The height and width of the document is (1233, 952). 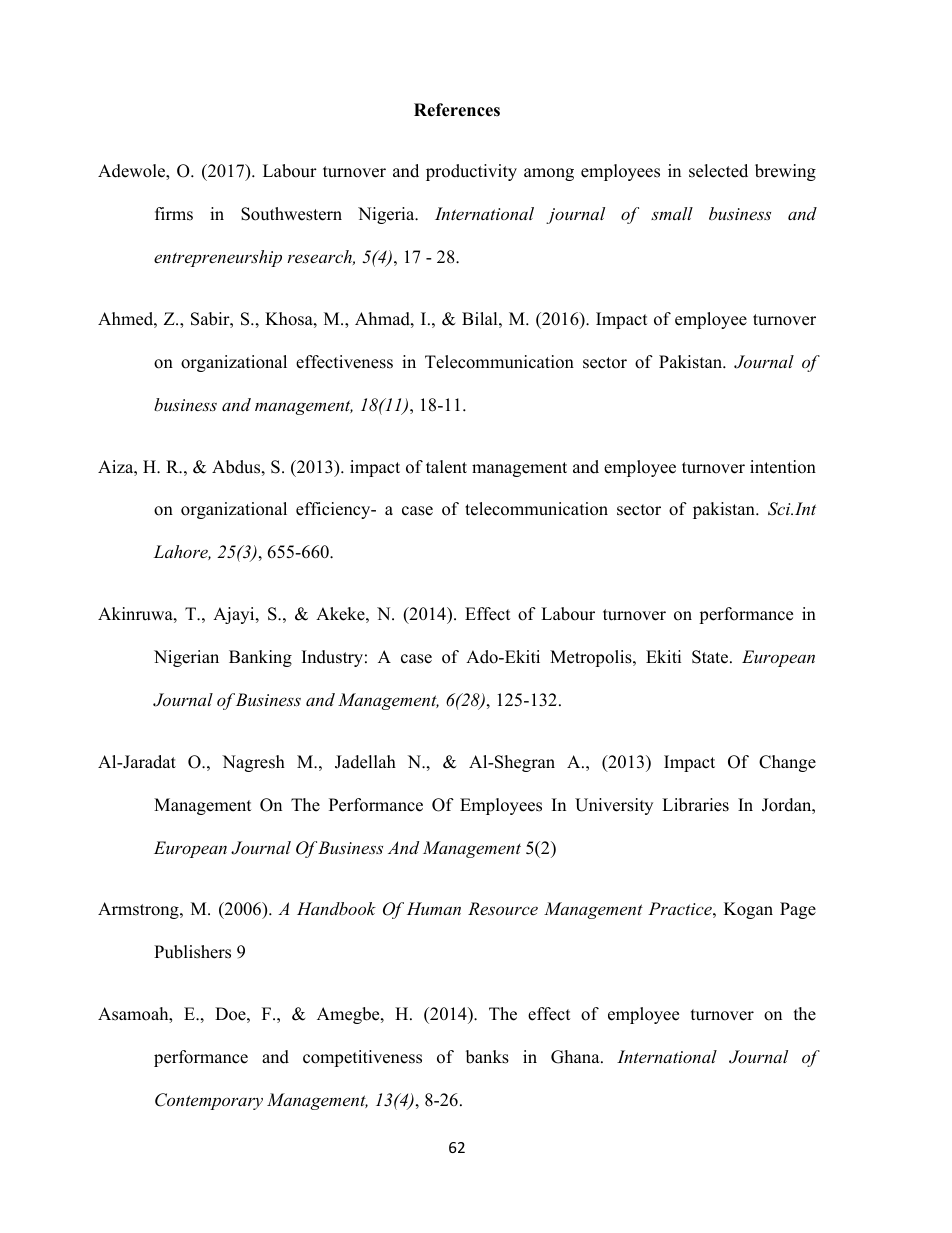 What do you see at coordinates (711, 657) in the document?
I see `State` at bounding box center [711, 657].
